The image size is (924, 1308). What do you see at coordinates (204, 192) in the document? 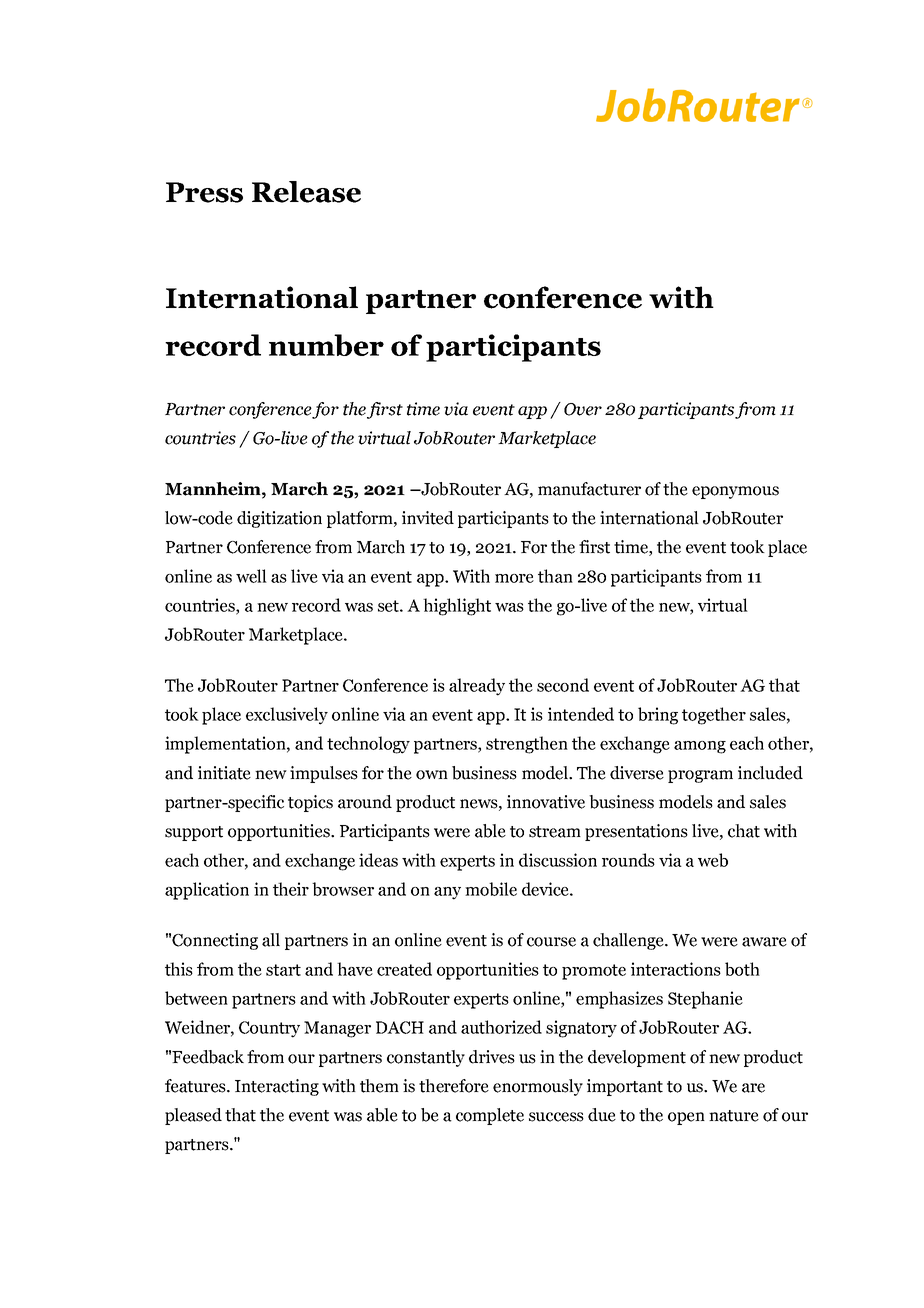
I see `Press` at bounding box center [204, 192].
